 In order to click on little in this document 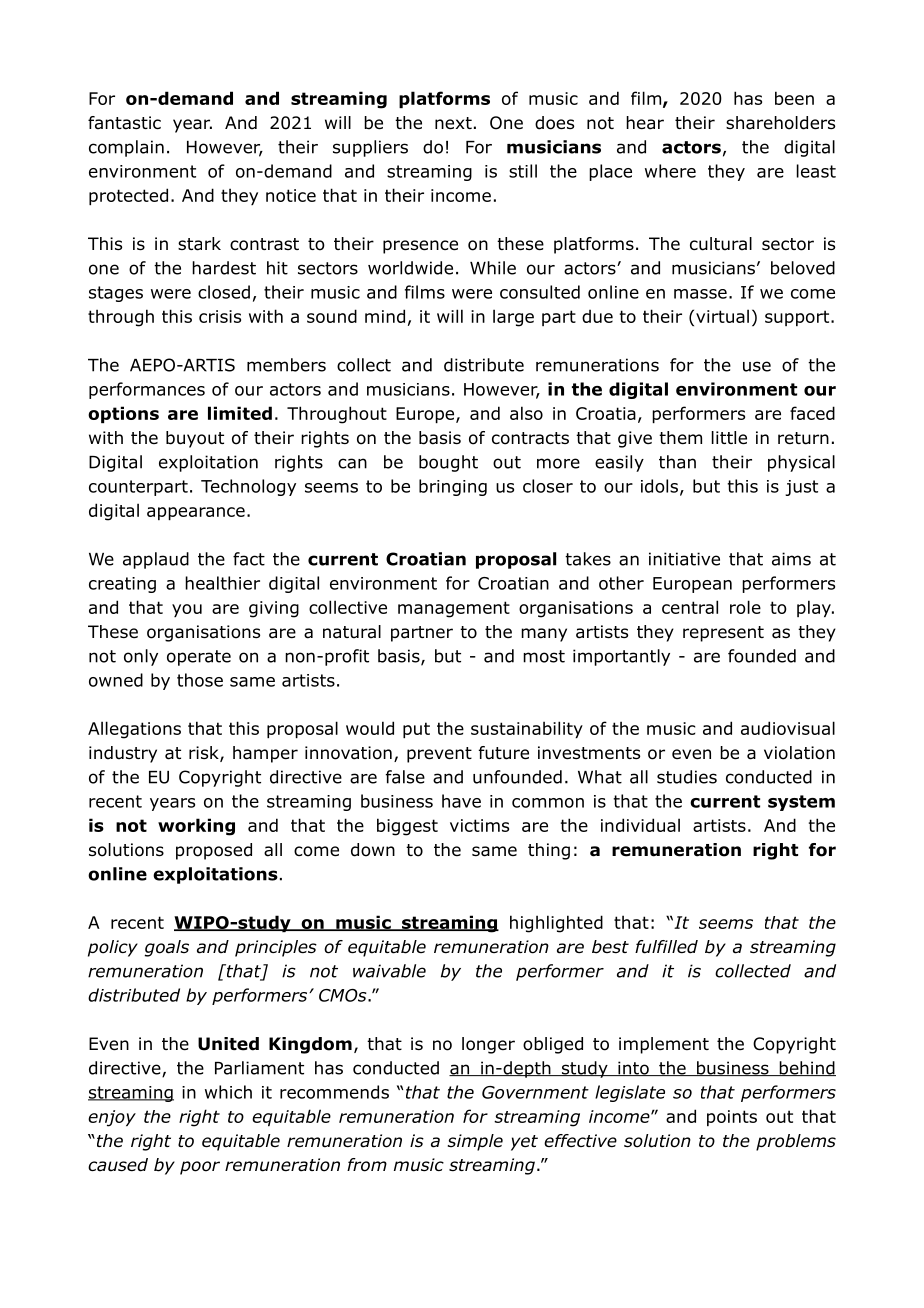, I will do `click(729, 438)`.
